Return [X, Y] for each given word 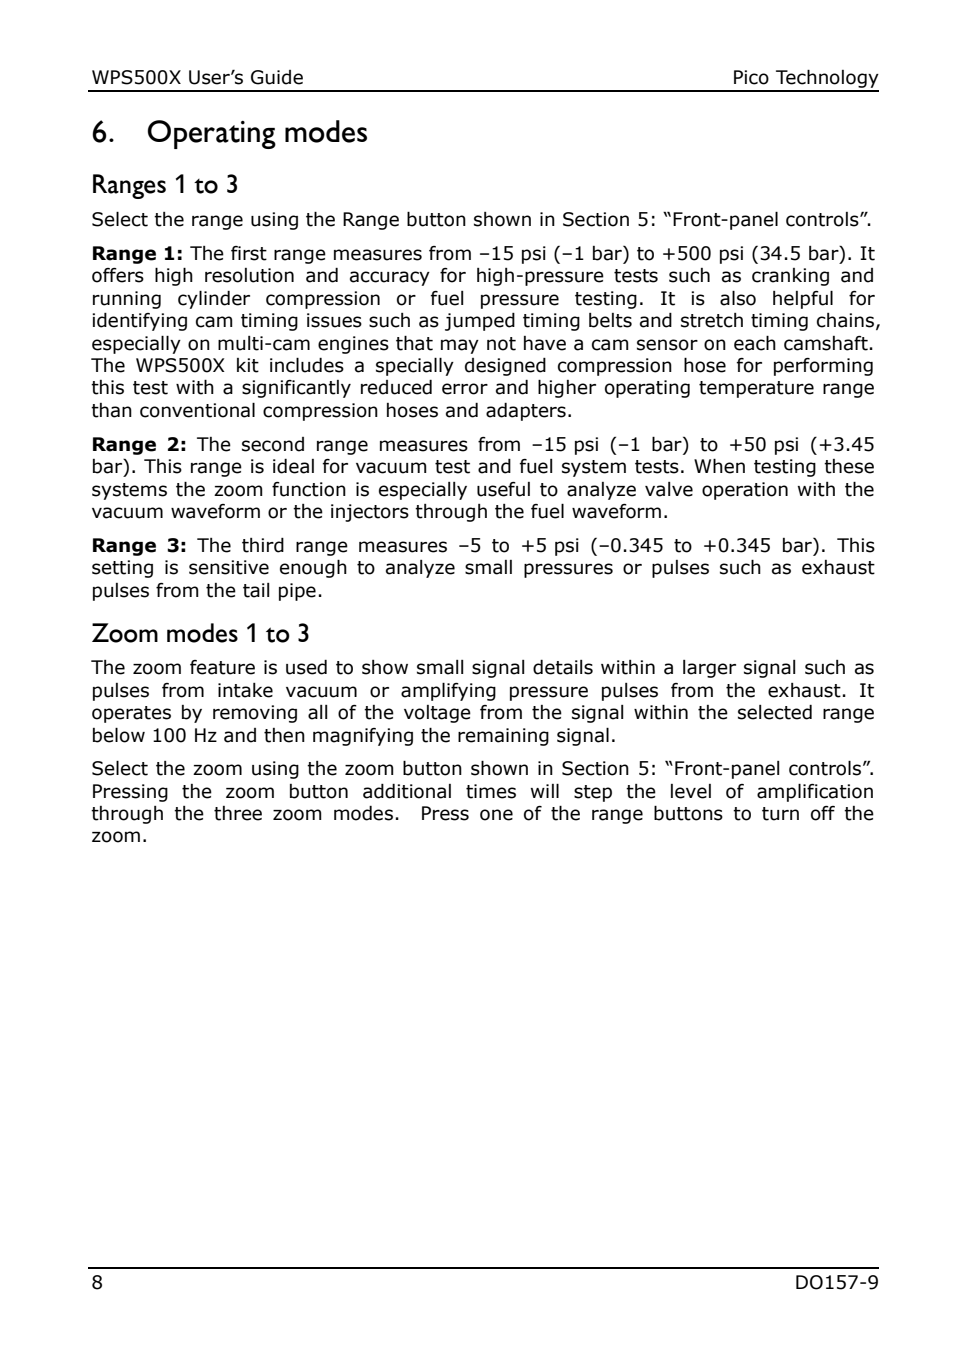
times [491, 791]
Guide [277, 77]
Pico [751, 77]
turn [780, 814]
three [238, 813]
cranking [790, 277]
